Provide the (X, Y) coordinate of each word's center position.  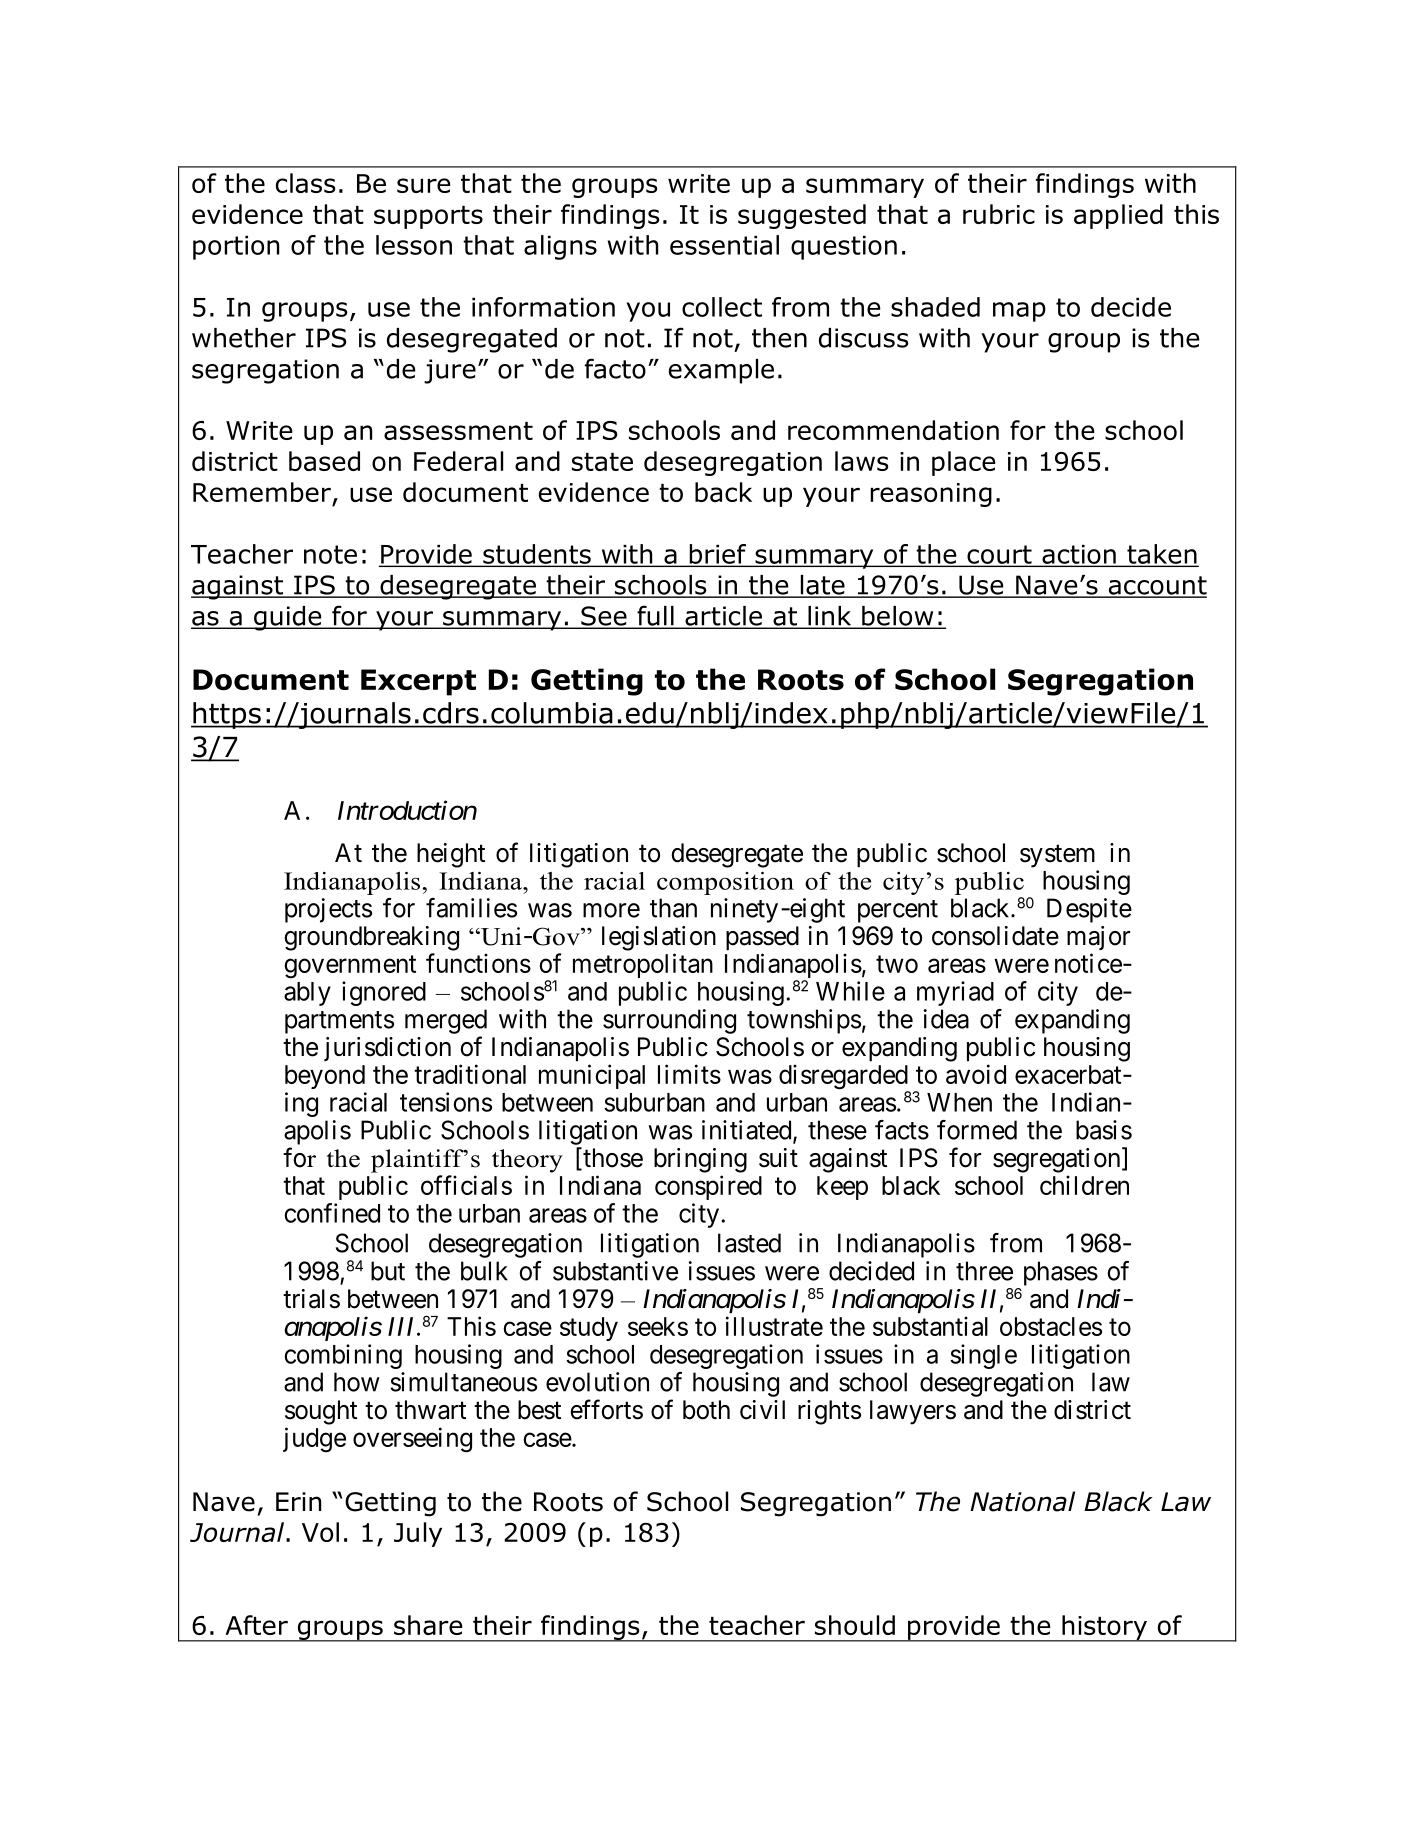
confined (332, 1213)
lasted (749, 1243)
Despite (1089, 910)
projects (328, 910)
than (673, 908)
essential (724, 245)
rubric (999, 214)
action (1079, 555)
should (855, 1625)
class (305, 183)
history (1104, 1628)
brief (717, 555)
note (330, 554)
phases (1061, 1273)
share (428, 1625)
